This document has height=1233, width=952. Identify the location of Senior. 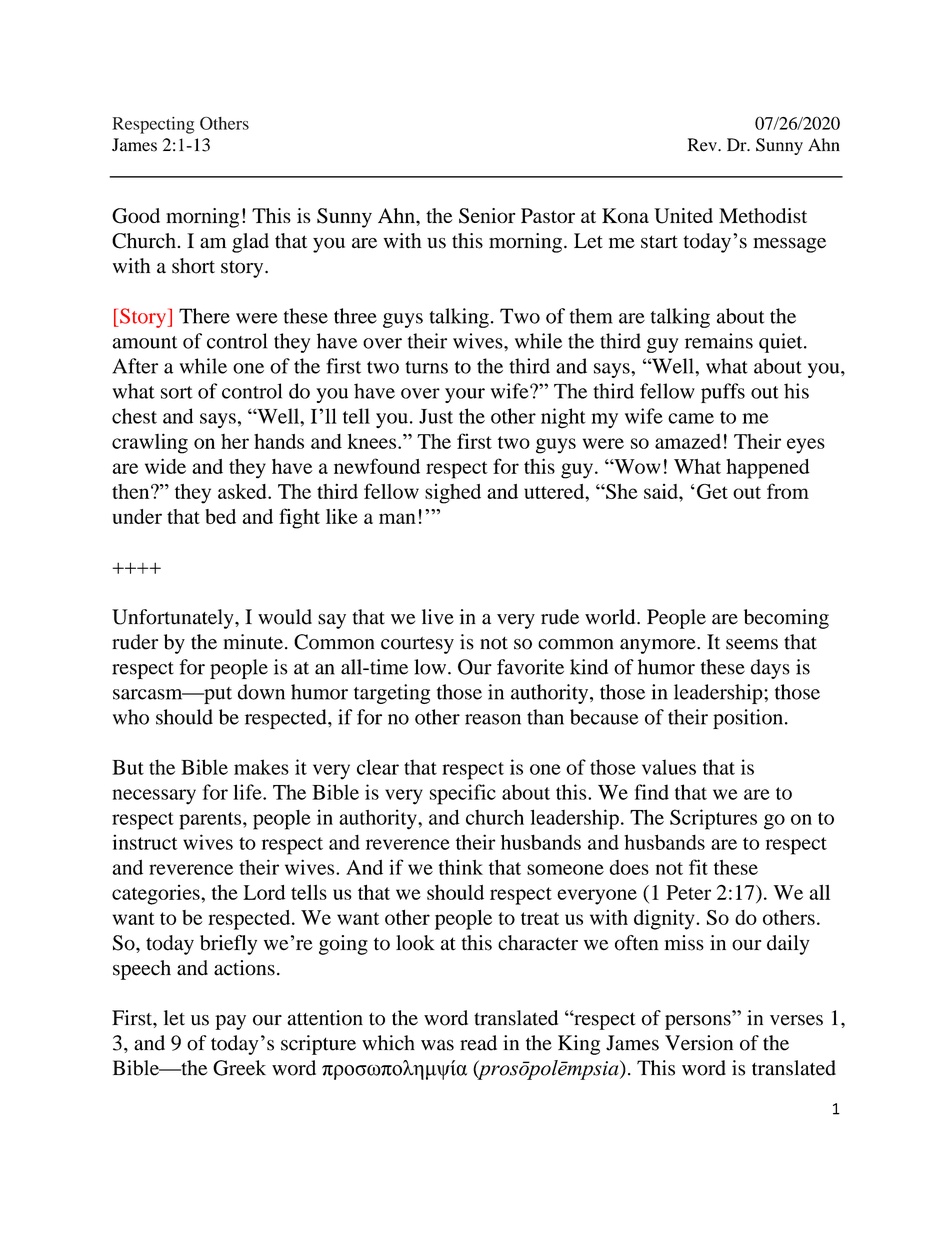
(487, 216).
